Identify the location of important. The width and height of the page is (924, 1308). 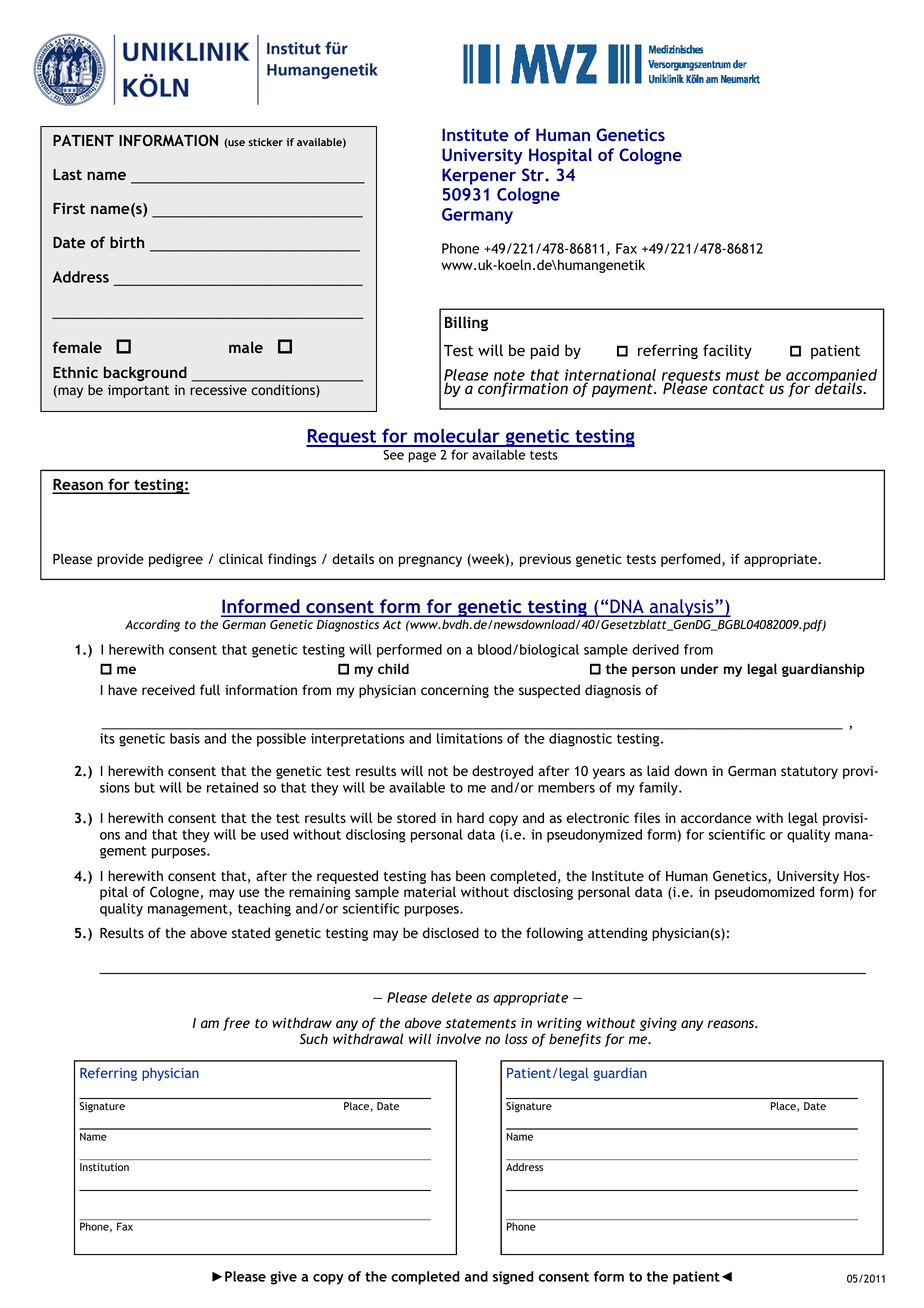
(139, 391).
